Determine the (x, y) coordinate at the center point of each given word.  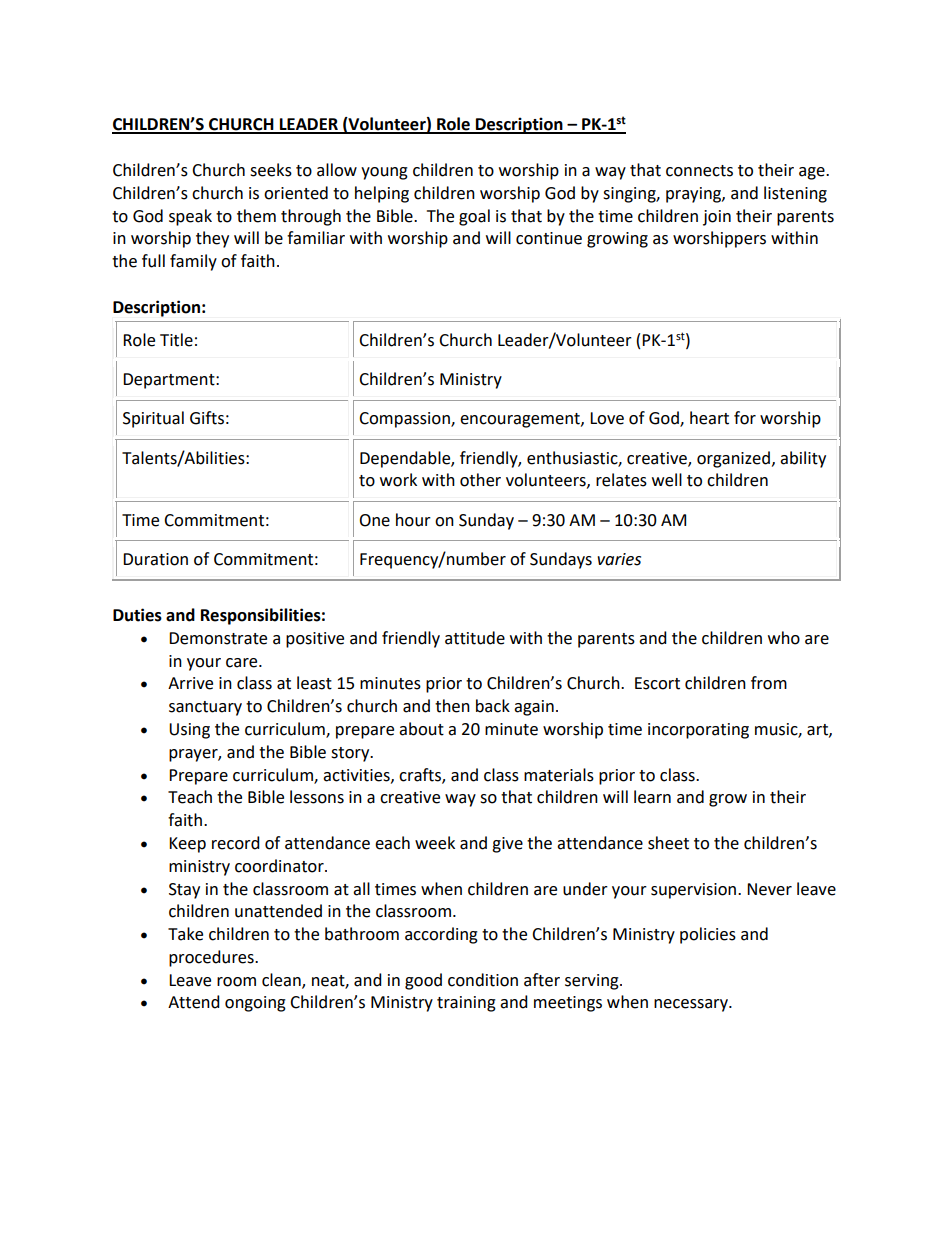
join (717, 218)
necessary (692, 1005)
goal (474, 217)
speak (190, 217)
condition (483, 980)
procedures (212, 958)
